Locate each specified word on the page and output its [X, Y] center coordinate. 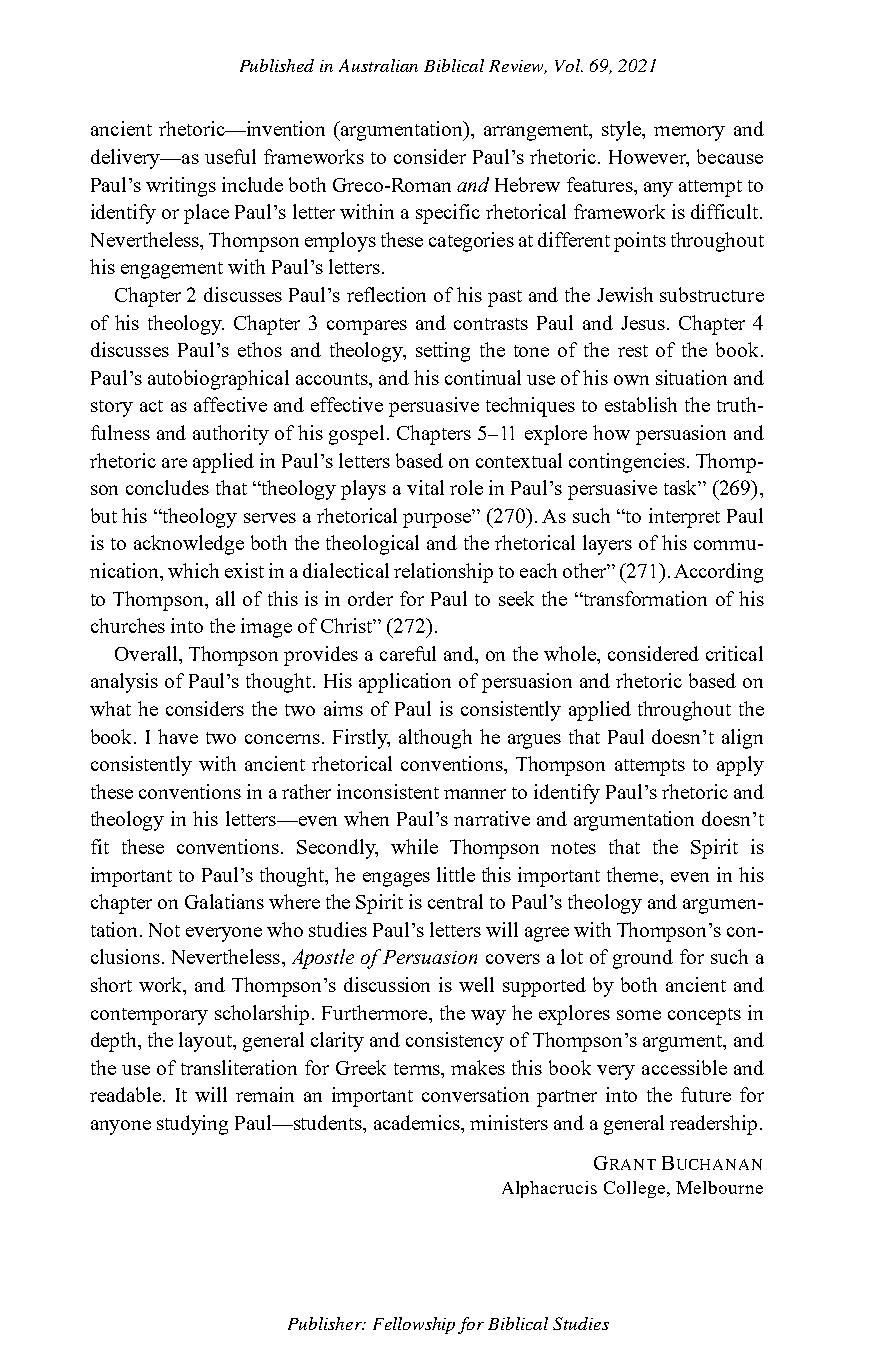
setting [443, 352]
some [639, 1015]
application [405, 683]
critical [734, 653]
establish [641, 404]
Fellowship [414, 1325]
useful [230, 156]
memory [689, 133]
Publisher [326, 1323]
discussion [387, 984]
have [178, 736]
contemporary [149, 1016]
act [151, 406]
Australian [378, 65]
